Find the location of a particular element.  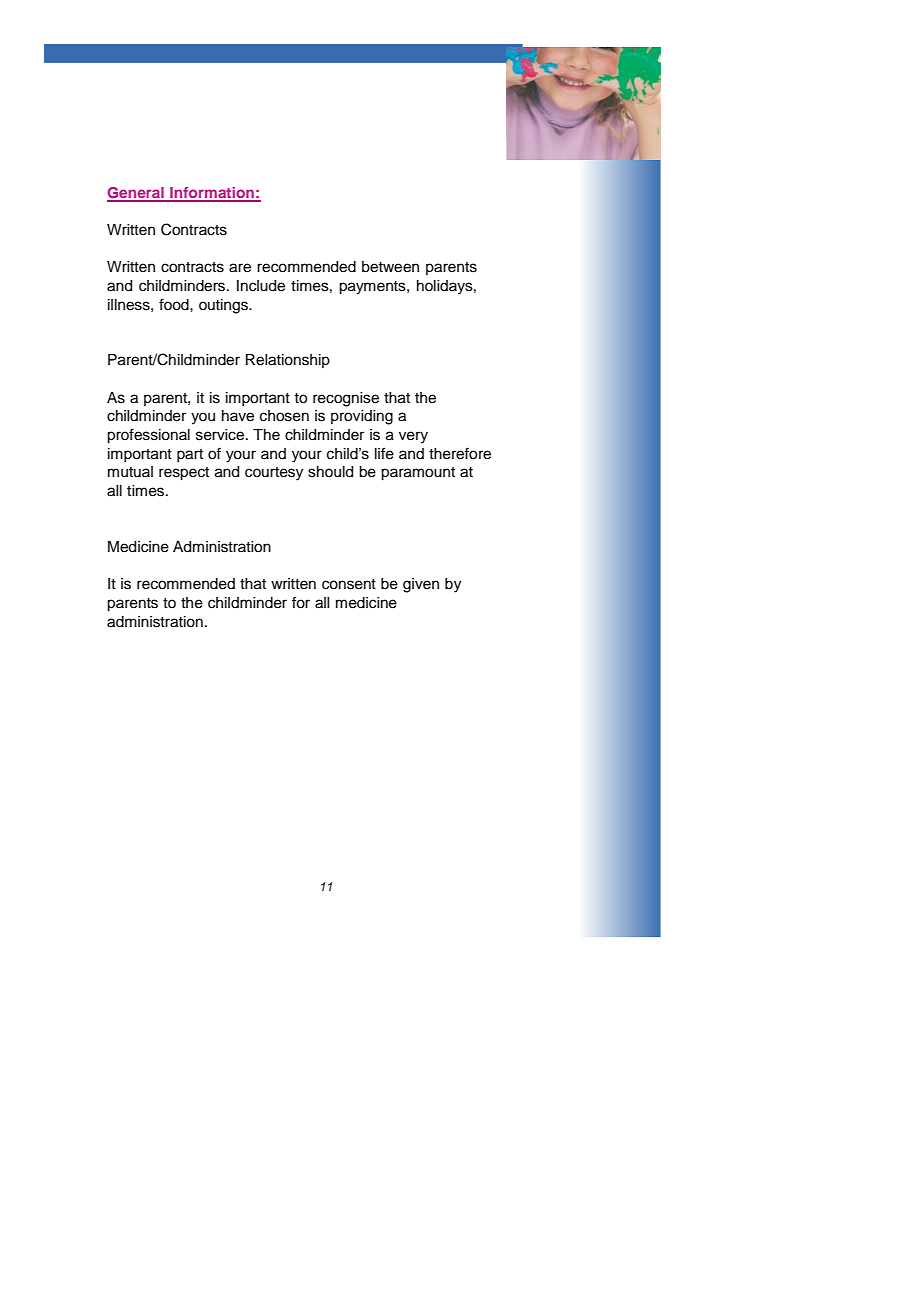

providing is located at coordinates (362, 417).
